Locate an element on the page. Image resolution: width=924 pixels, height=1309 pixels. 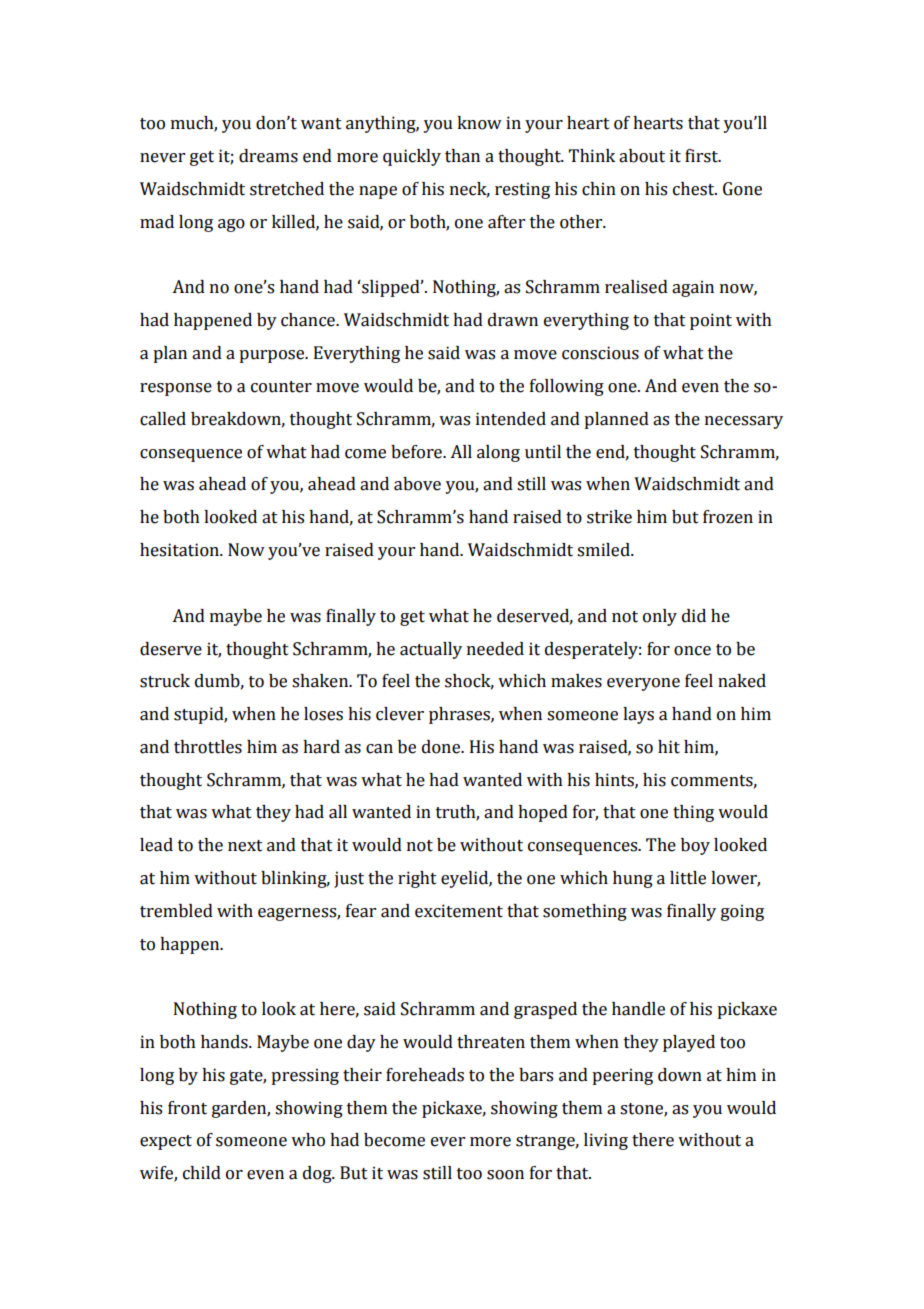
response is located at coordinates (176, 389).
